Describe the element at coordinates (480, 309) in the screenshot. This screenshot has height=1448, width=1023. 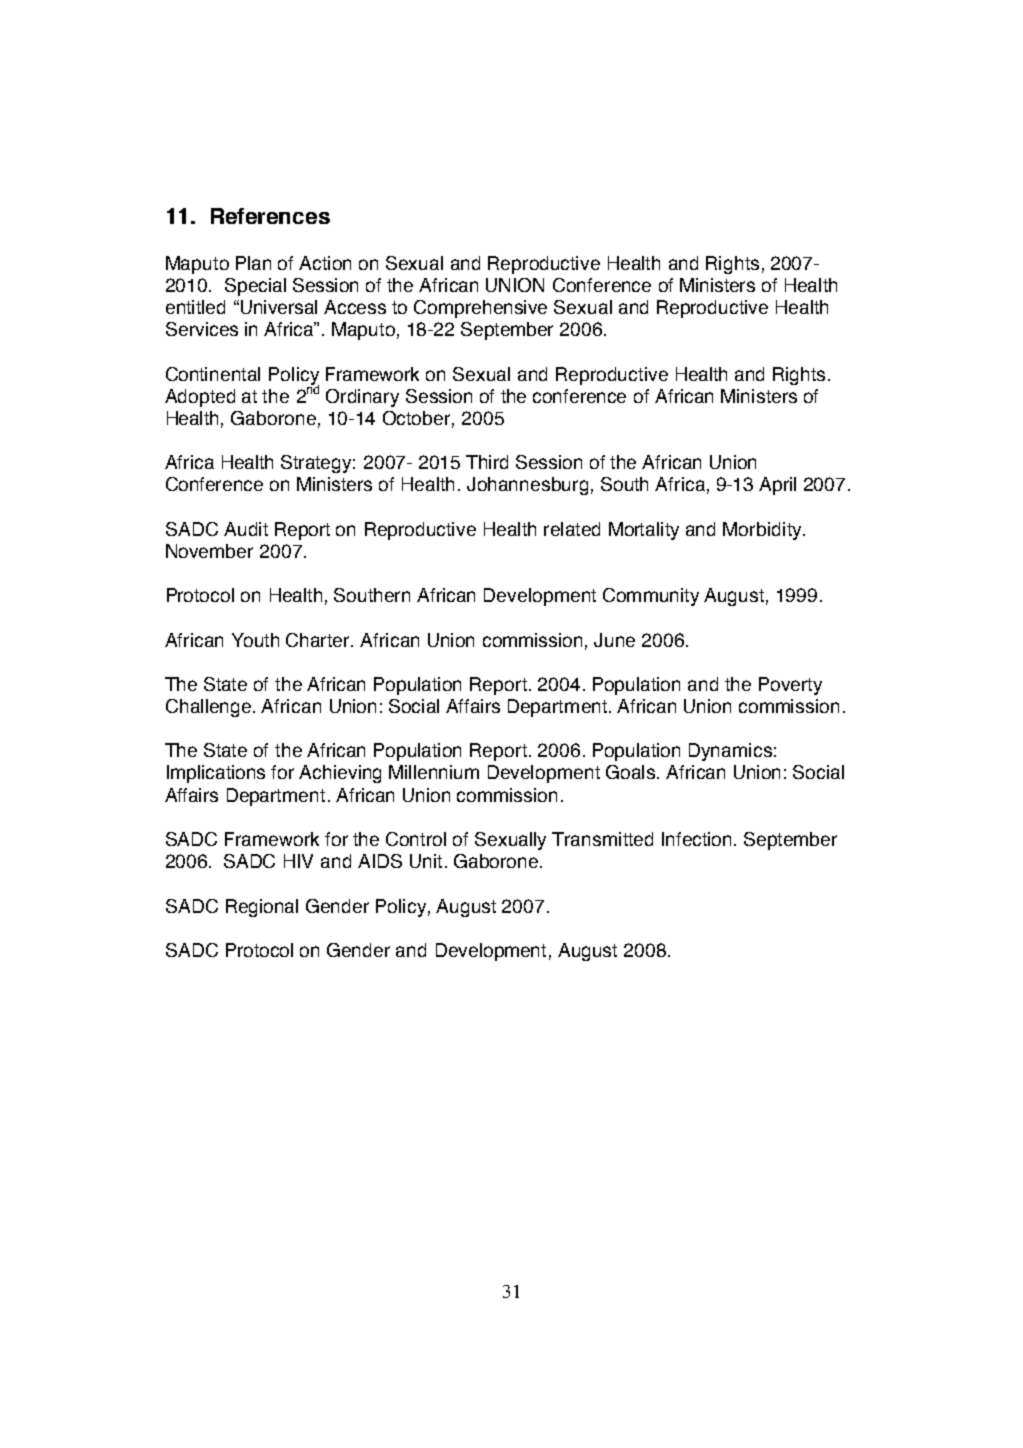
I see `Comprehensive` at that location.
